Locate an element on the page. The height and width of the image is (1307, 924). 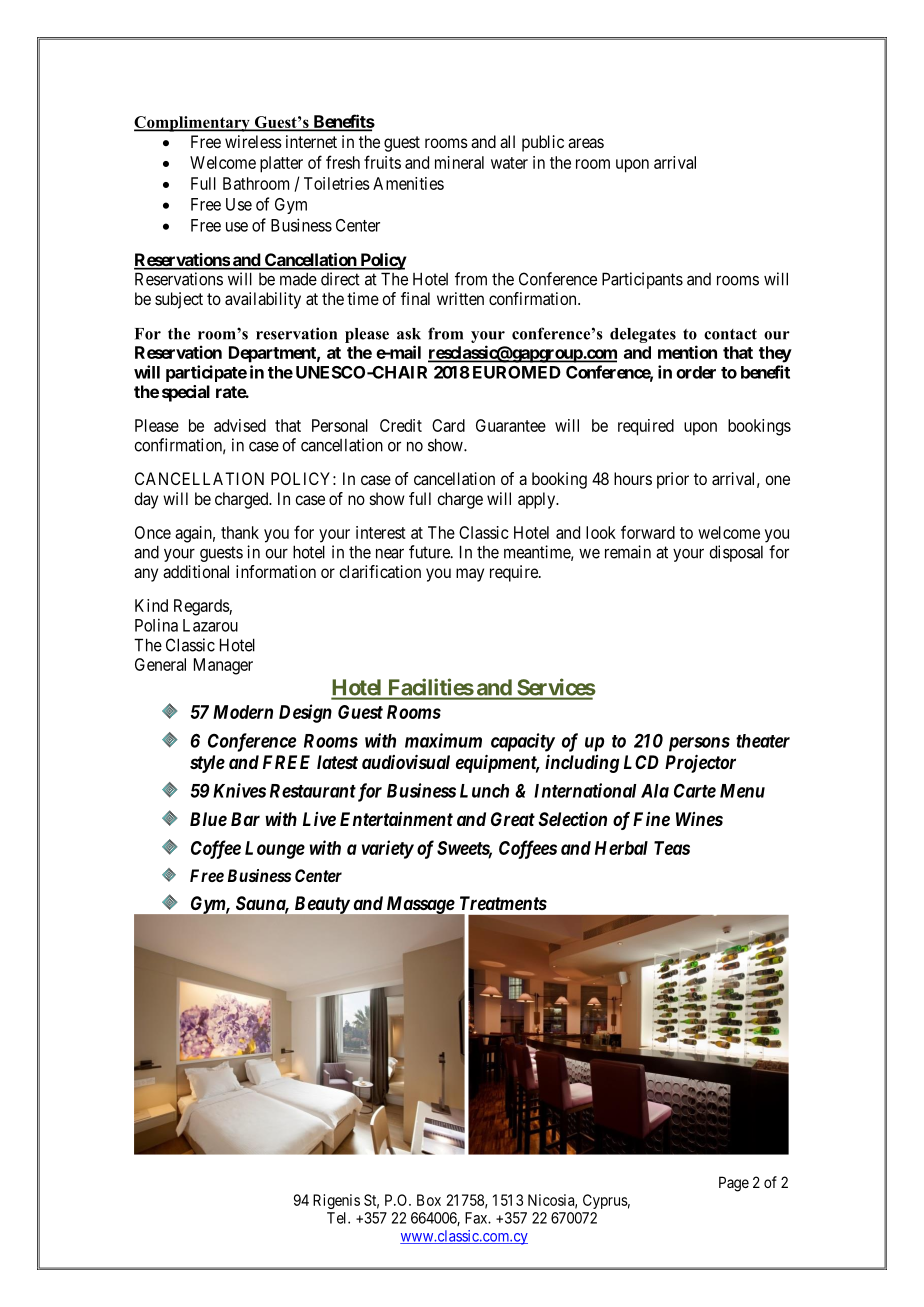
Page is located at coordinates (734, 1184).
